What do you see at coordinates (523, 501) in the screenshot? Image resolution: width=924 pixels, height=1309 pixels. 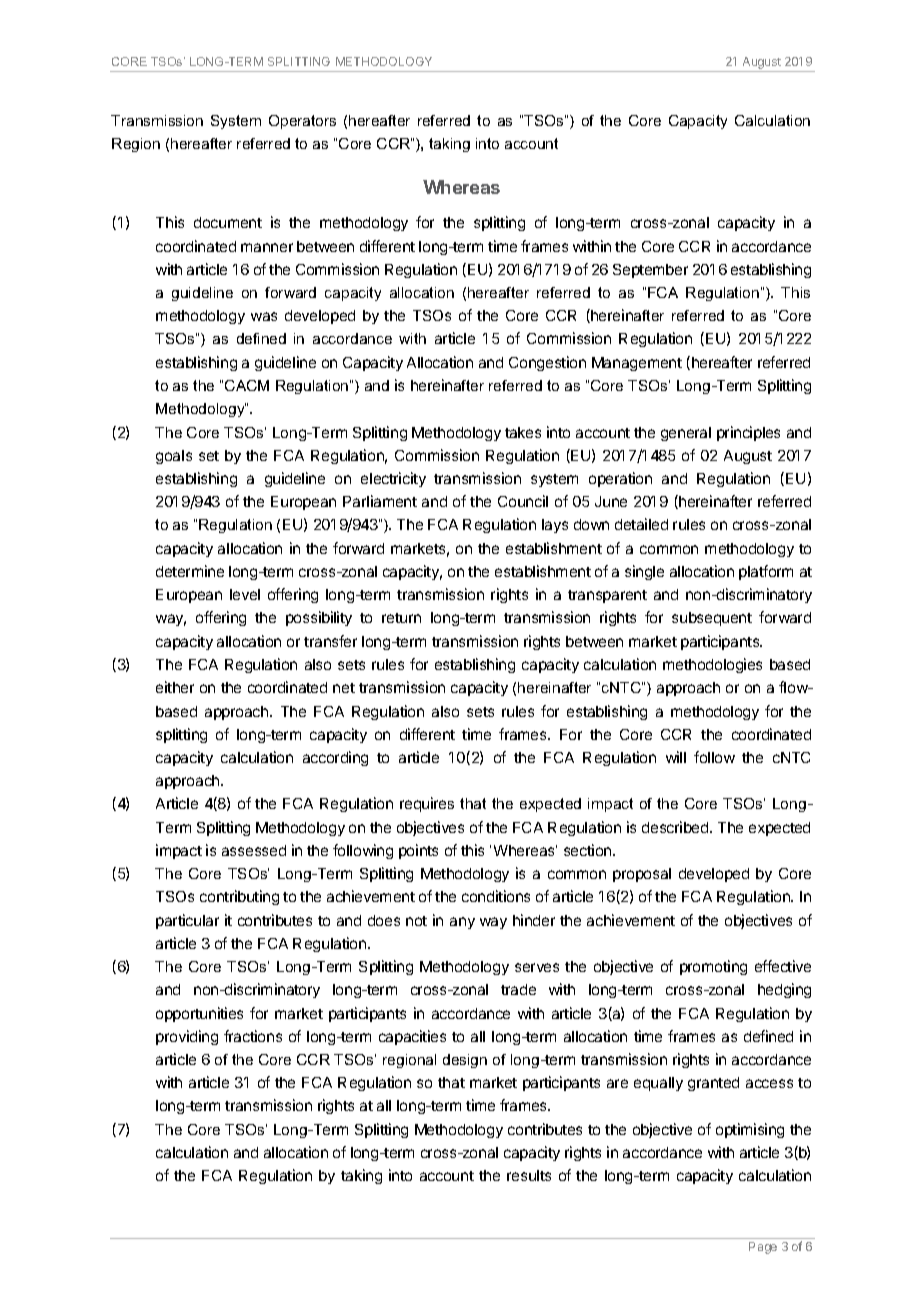 I see `Council` at bounding box center [523, 501].
